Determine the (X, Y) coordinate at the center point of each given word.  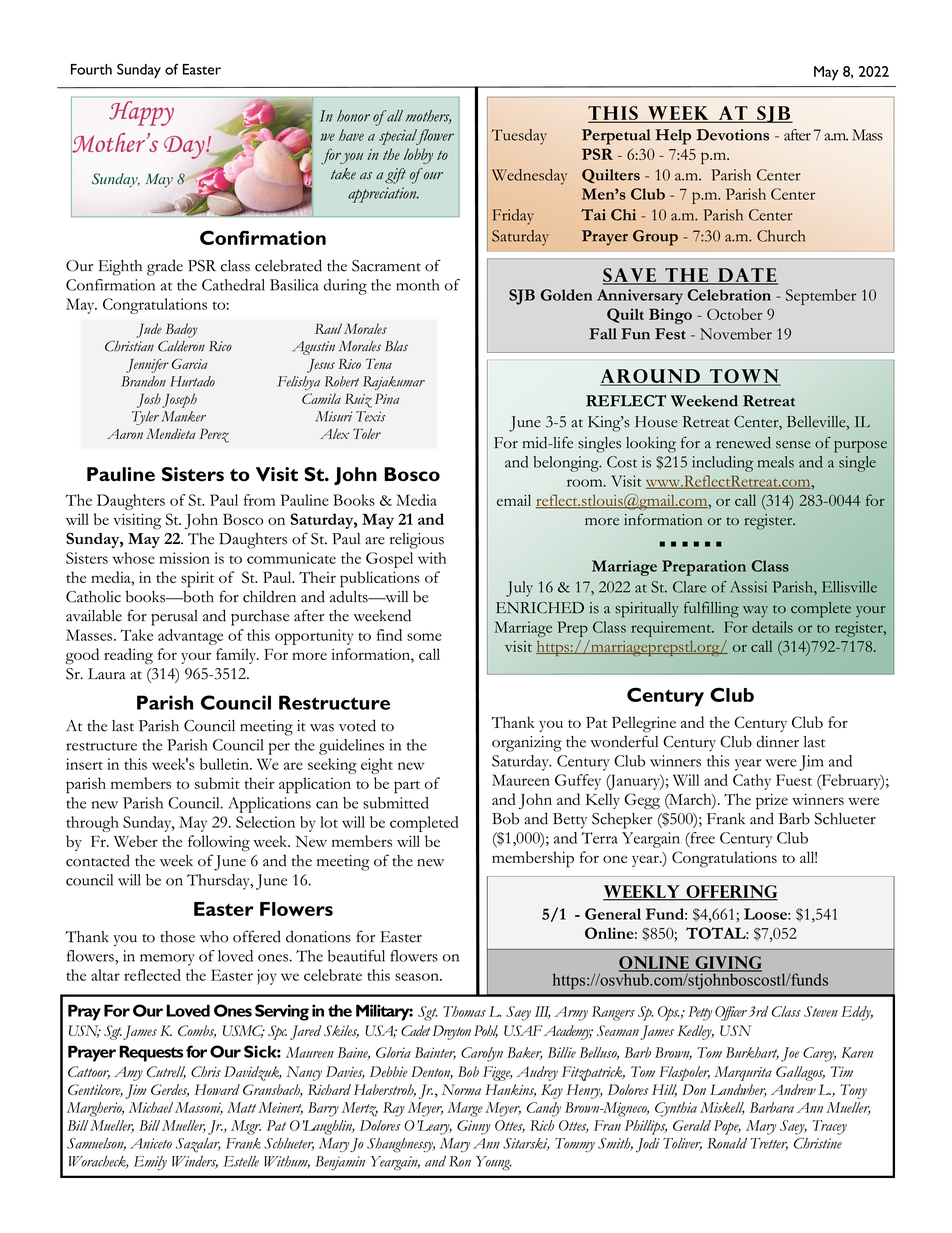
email (514, 500)
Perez (214, 435)
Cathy (752, 782)
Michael (151, 1107)
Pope (727, 1127)
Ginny (474, 1127)
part (407, 787)
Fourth (91, 69)
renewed (743, 442)
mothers (428, 117)
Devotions (733, 135)
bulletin (225, 764)
